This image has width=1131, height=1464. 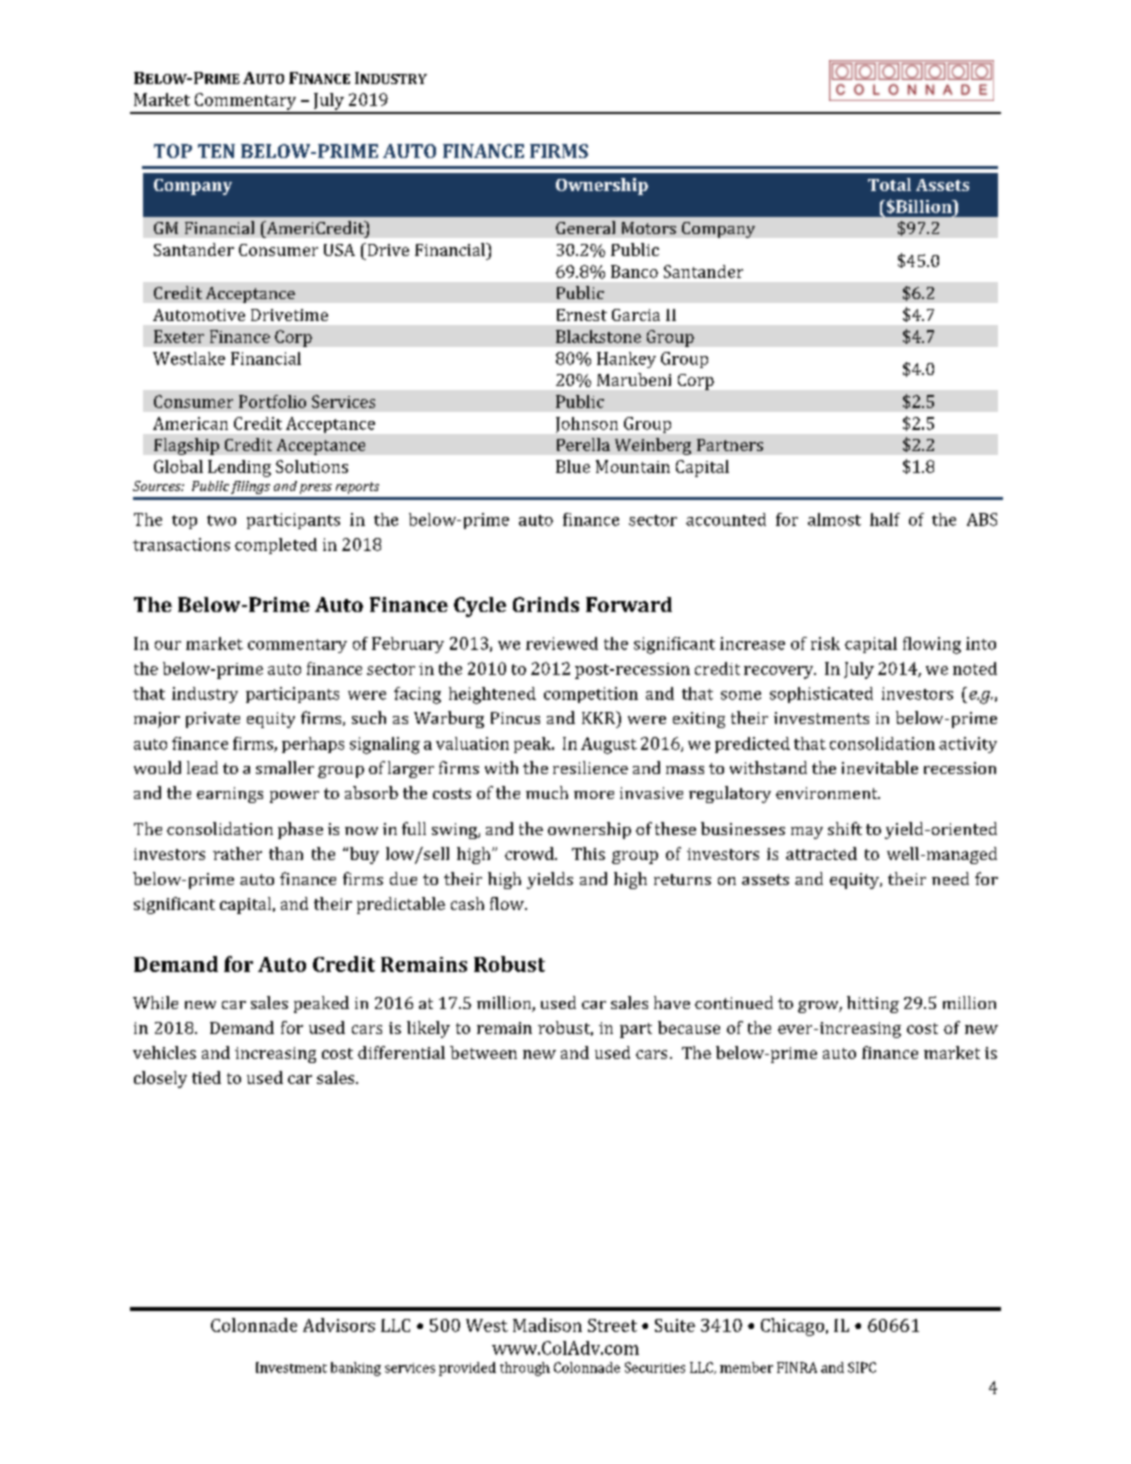 What do you see at coordinates (339, 1325) in the image?
I see `Advisors` at bounding box center [339, 1325].
